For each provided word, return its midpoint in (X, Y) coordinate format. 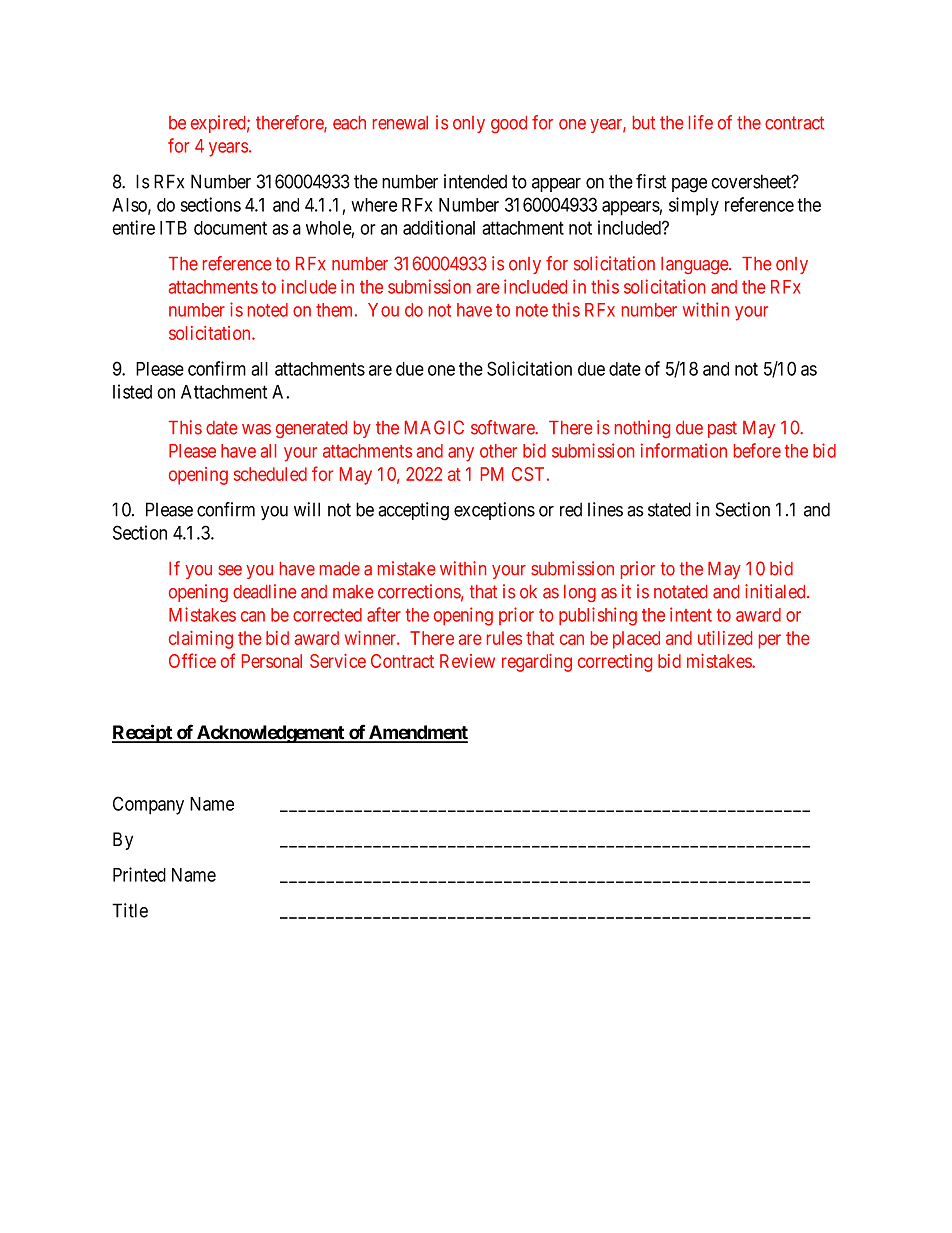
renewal (400, 123)
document (230, 228)
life (701, 122)
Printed (139, 874)
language (695, 265)
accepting (413, 511)
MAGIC (434, 427)
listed (132, 391)
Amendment (417, 733)
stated (669, 509)
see (230, 570)
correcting (615, 663)
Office (192, 660)
